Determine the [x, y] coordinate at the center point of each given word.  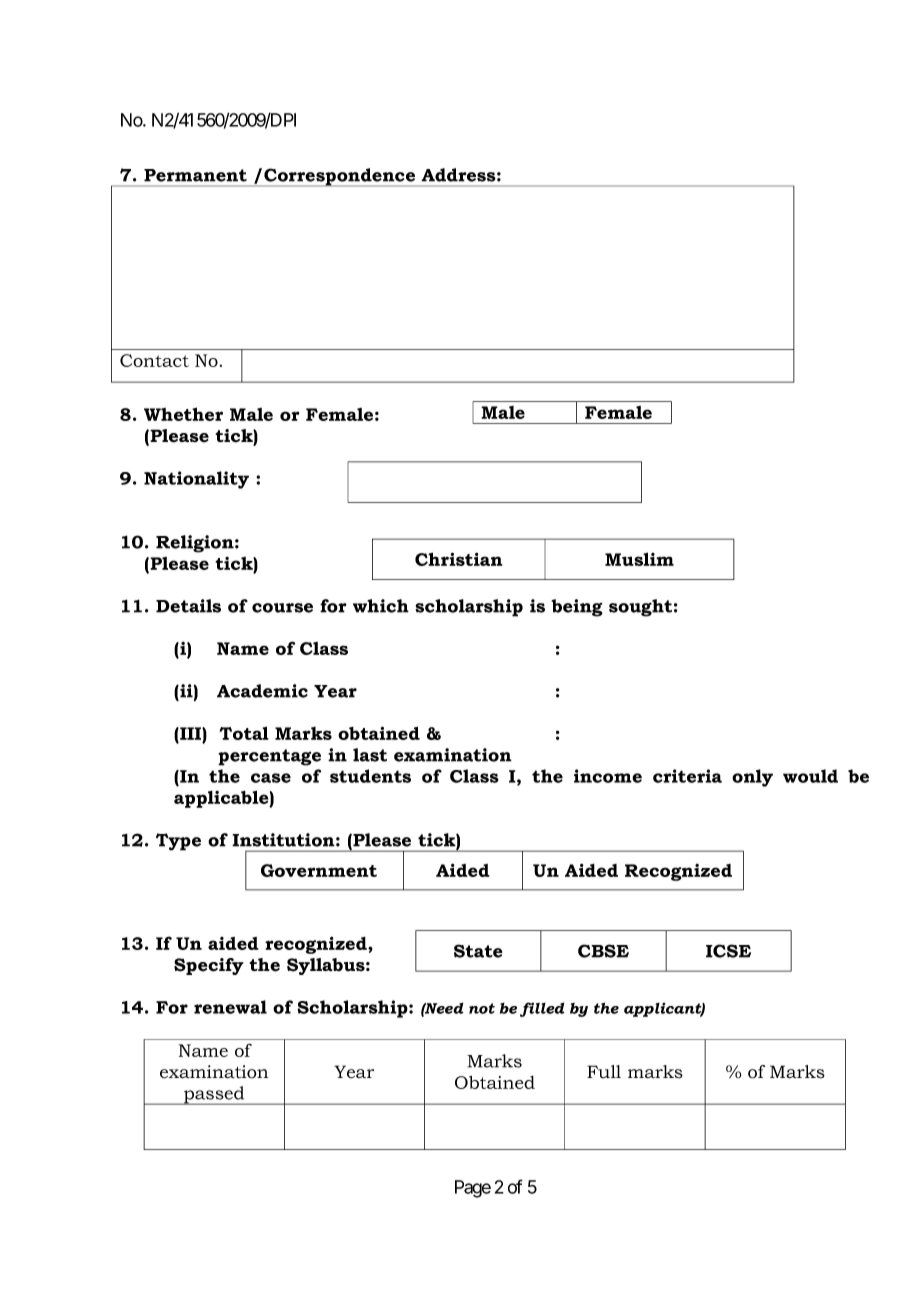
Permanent [195, 175]
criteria [687, 776]
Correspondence [340, 177]
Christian [459, 559]
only [752, 778]
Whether [183, 414]
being [577, 608]
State [478, 951]
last [370, 755]
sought [640, 608]
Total [244, 733]
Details [188, 606]
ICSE [728, 951]
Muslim [639, 559]
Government [319, 870]
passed [214, 1095]
